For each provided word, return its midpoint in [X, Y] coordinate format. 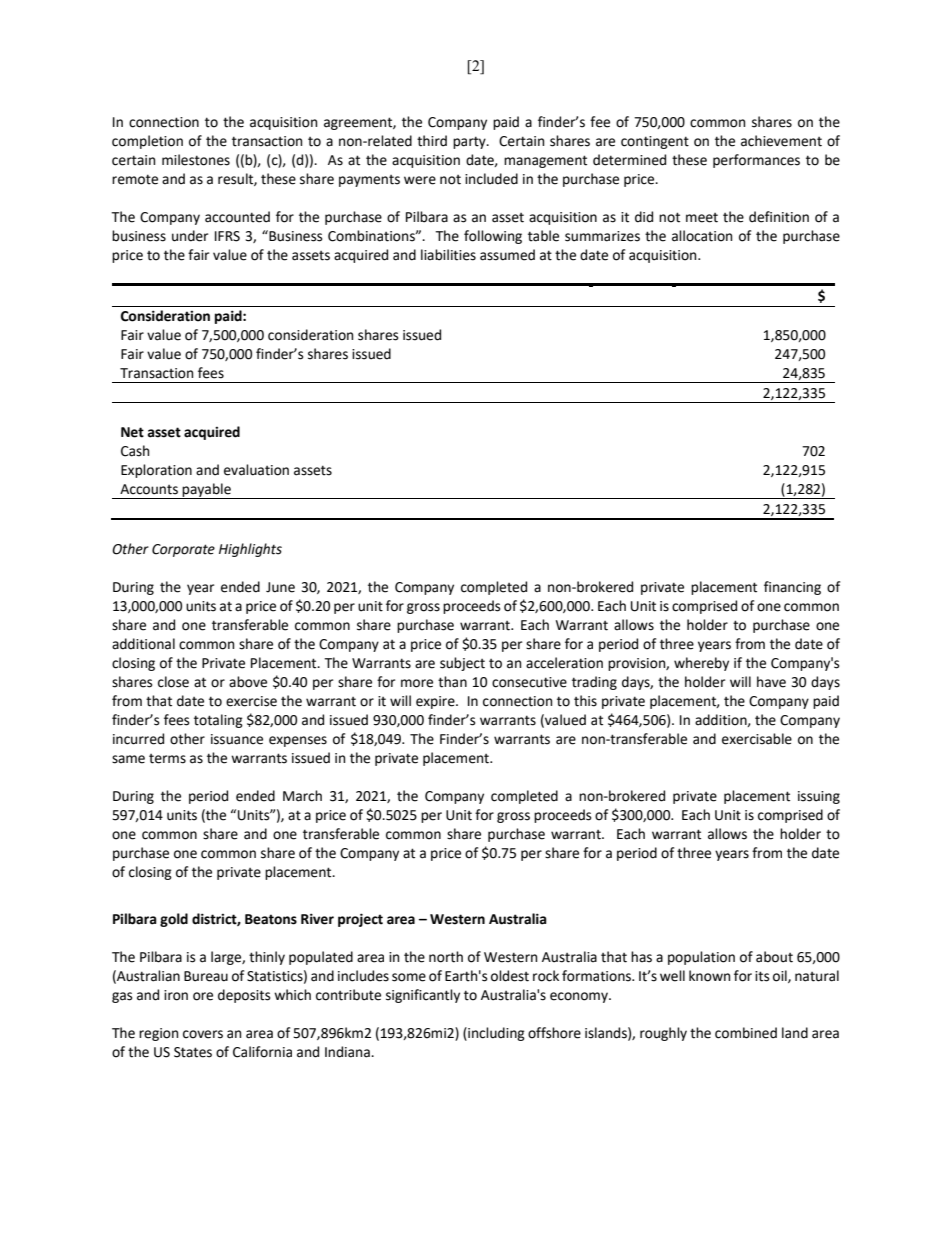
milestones [196, 160]
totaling [218, 721]
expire [436, 702]
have [771, 682]
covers [203, 1034]
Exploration [156, 471]
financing [792, 588]
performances [756, 161]
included [491, 179]
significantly [423, 996]
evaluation [256, 470]
